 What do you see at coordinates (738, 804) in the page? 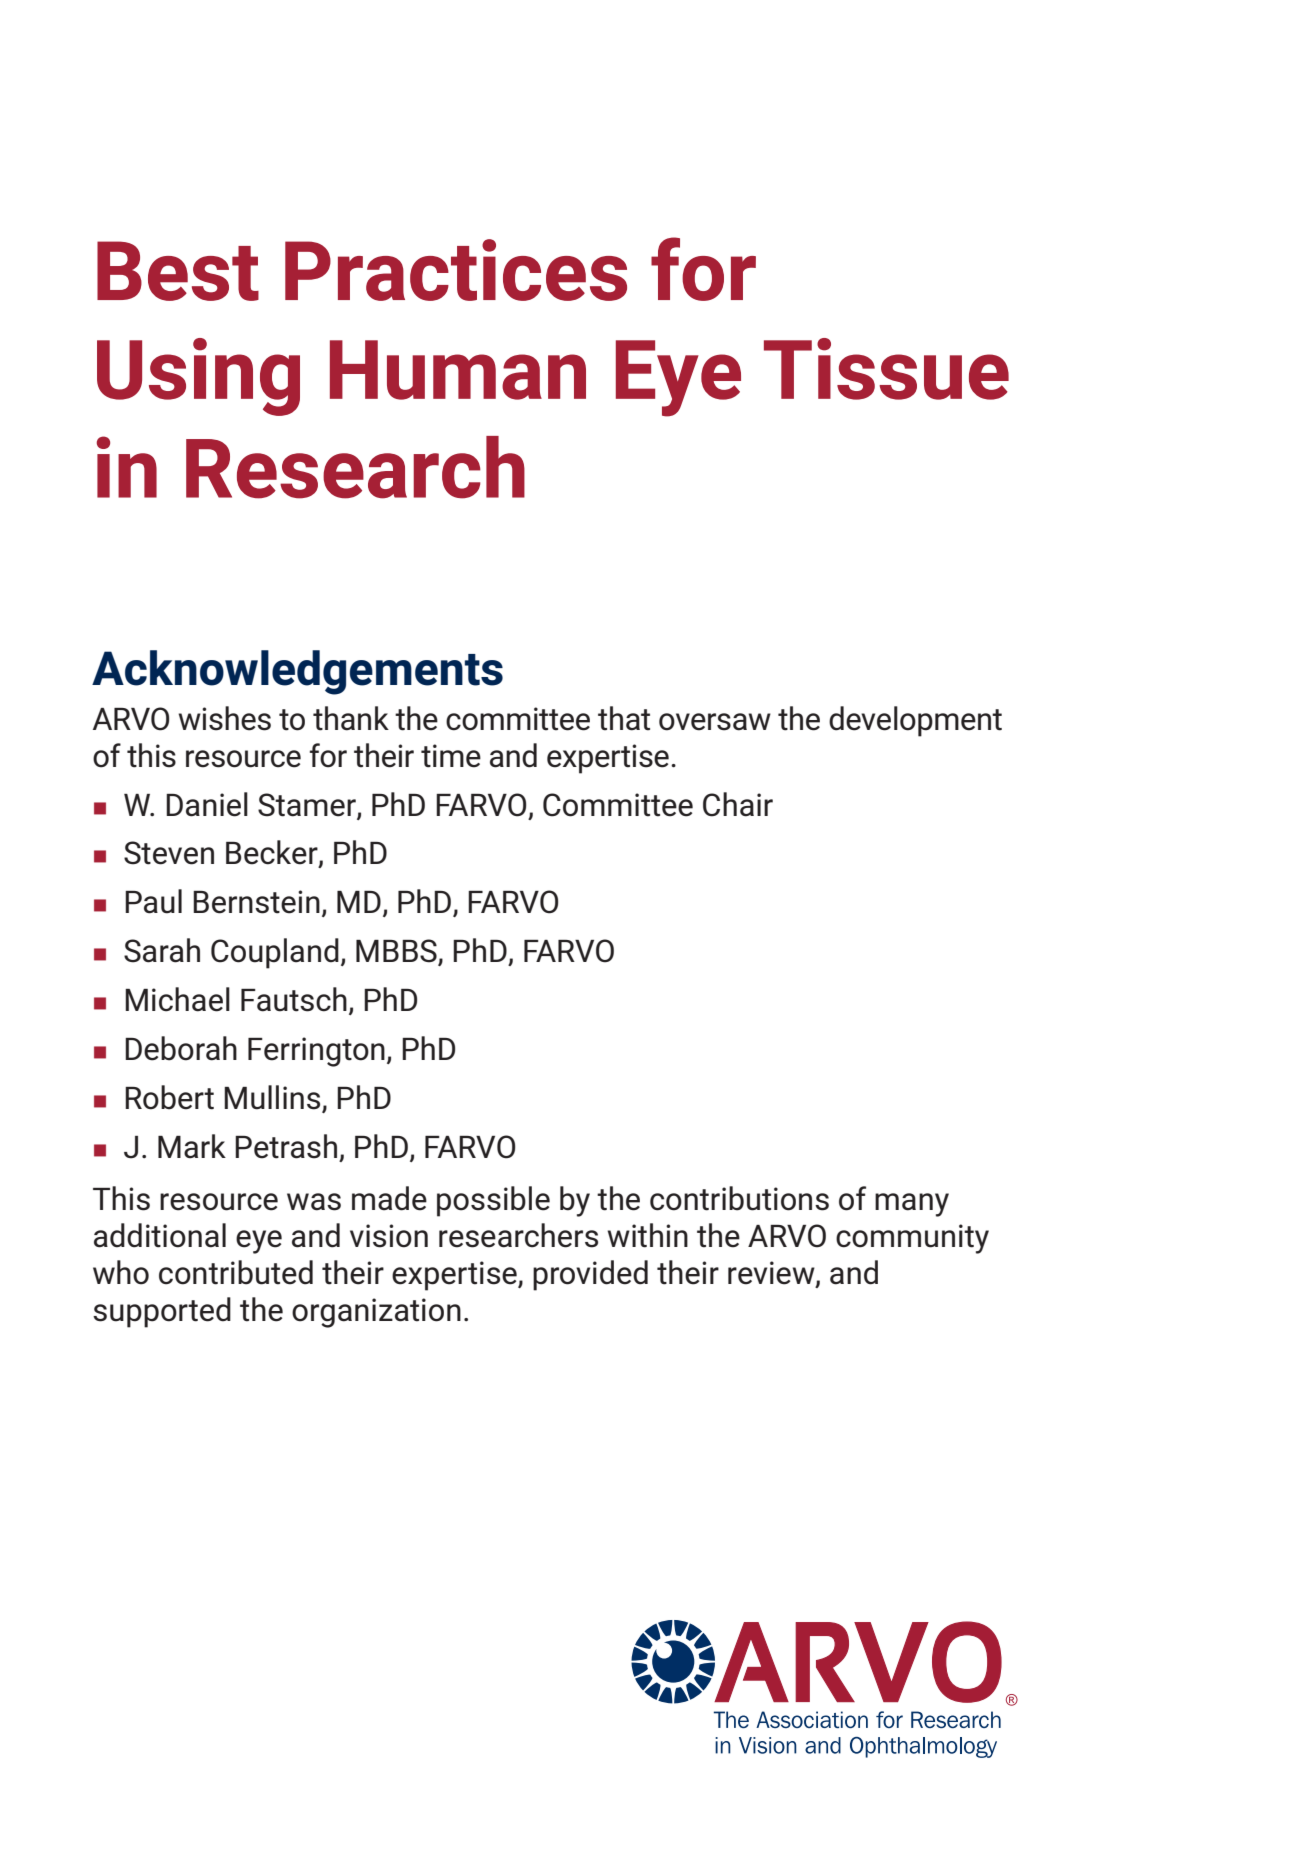
I see `Chair` at bounding box center [738, 804].
